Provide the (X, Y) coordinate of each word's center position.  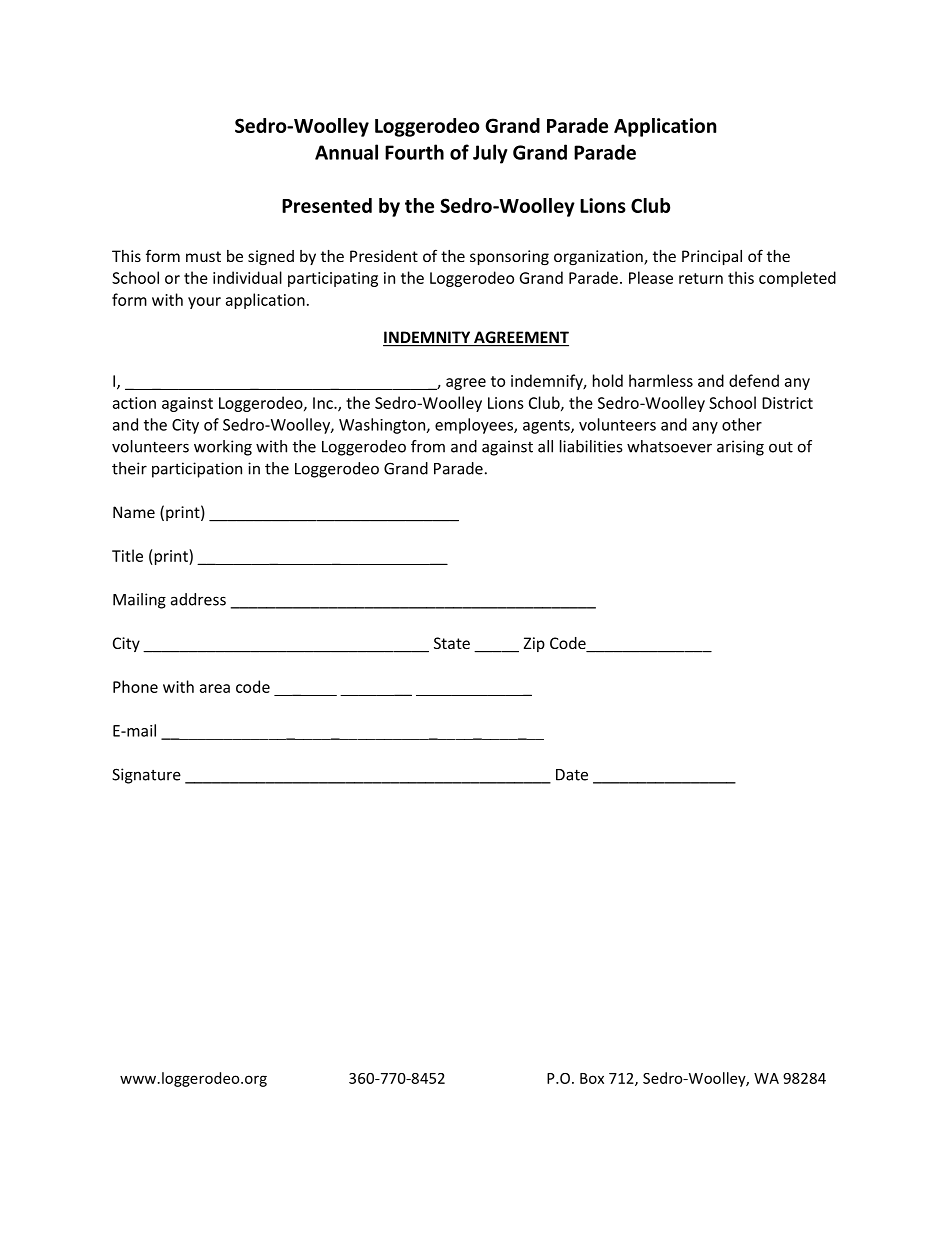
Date (572, 775)
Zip (534, 644)
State (452, 643)
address (198, 599)
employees (475, 426)
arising (740, 448)
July (490, 154)
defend (754, 380)
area (215, 688)
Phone (135, 686)
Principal (712, 257)
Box (592, 1078)
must (203, 256)
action (134, 403)
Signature (146, 776)
